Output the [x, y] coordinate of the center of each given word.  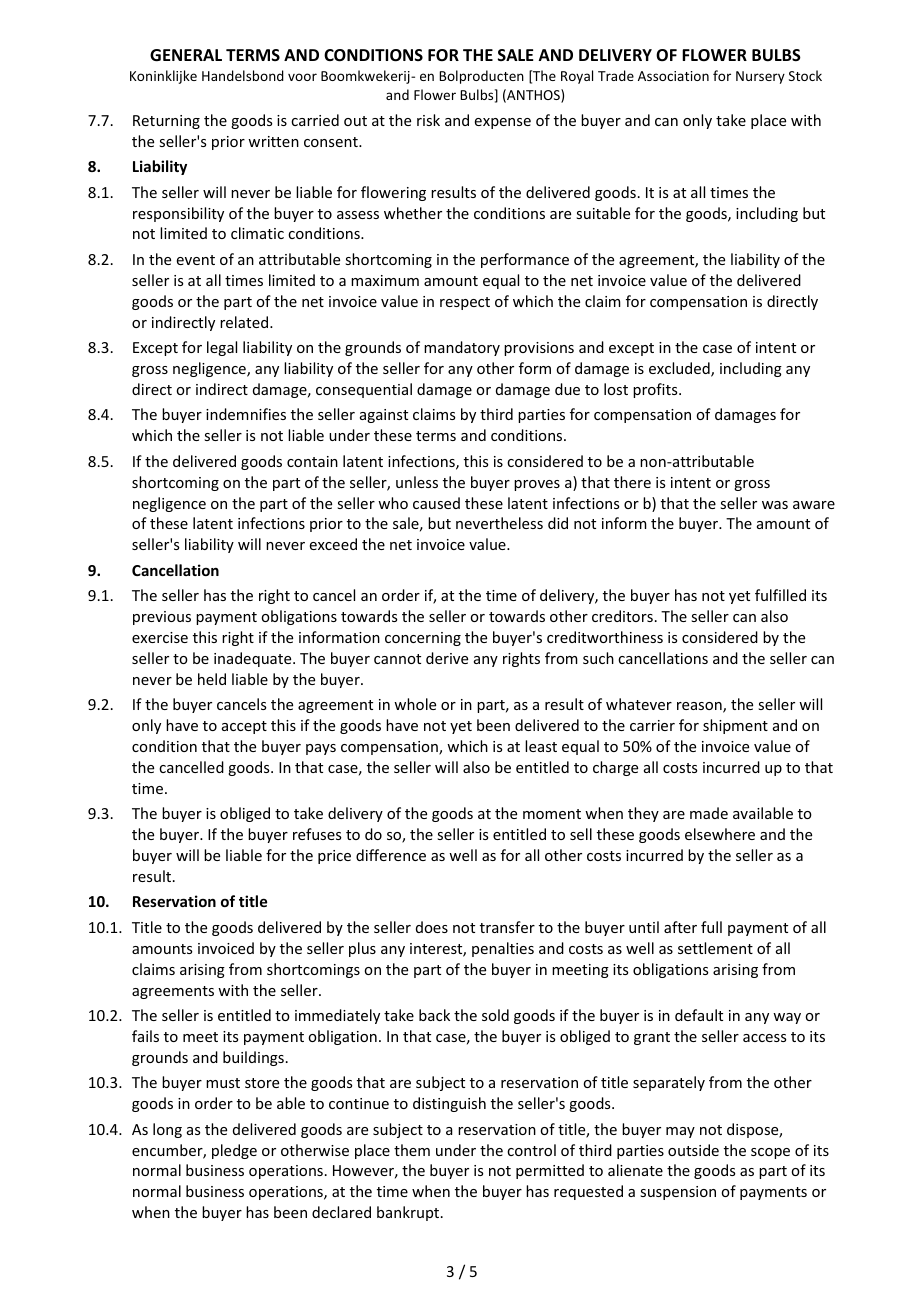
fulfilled [780, 595]
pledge [234, 1151]
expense [503, 123]
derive [447, 658]
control [531, 1150]
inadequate [254, 659]
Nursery [760, 77]
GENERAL [186, 55]
